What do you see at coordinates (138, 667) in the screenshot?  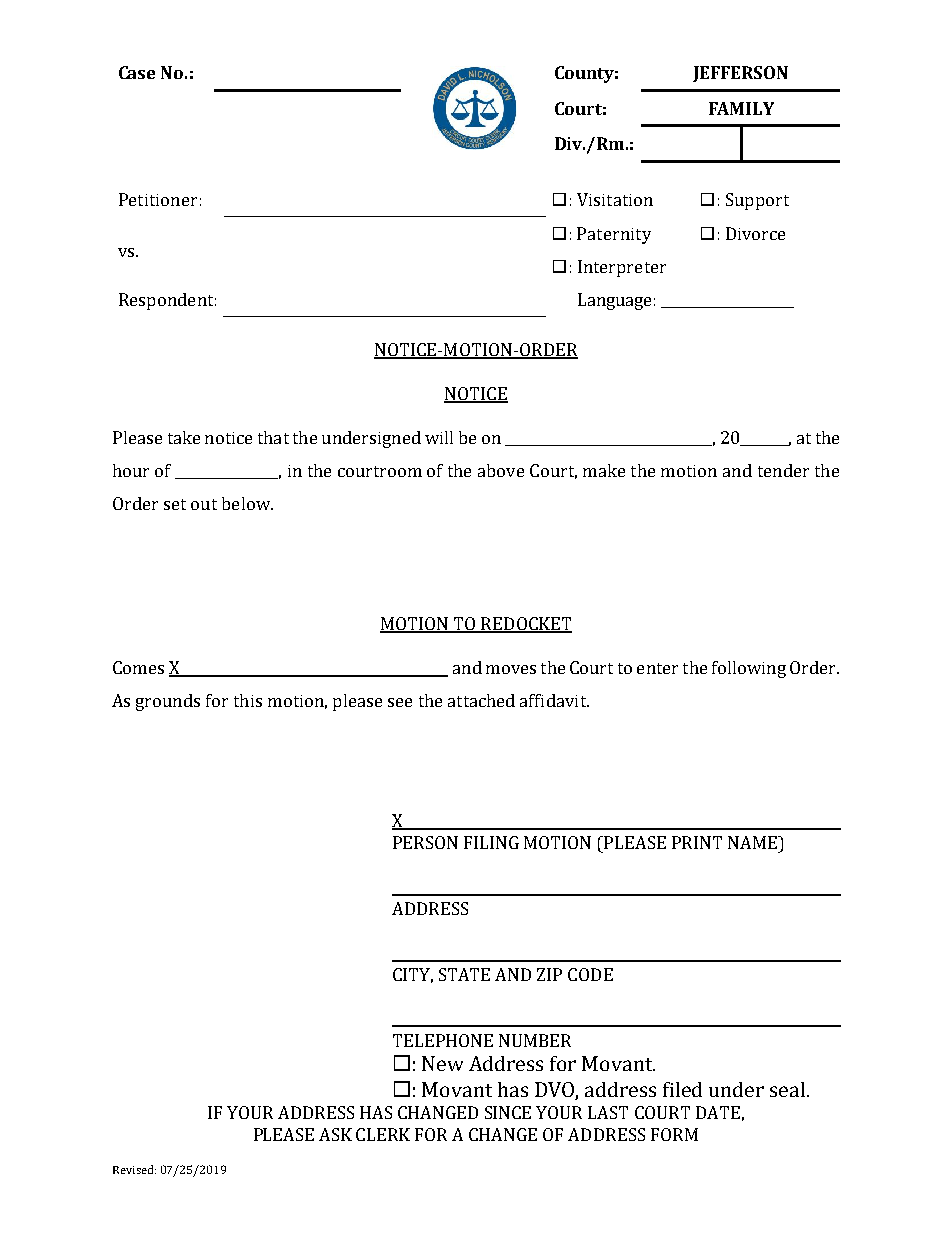 I see `Comes` at bounding box center [138, 667].
